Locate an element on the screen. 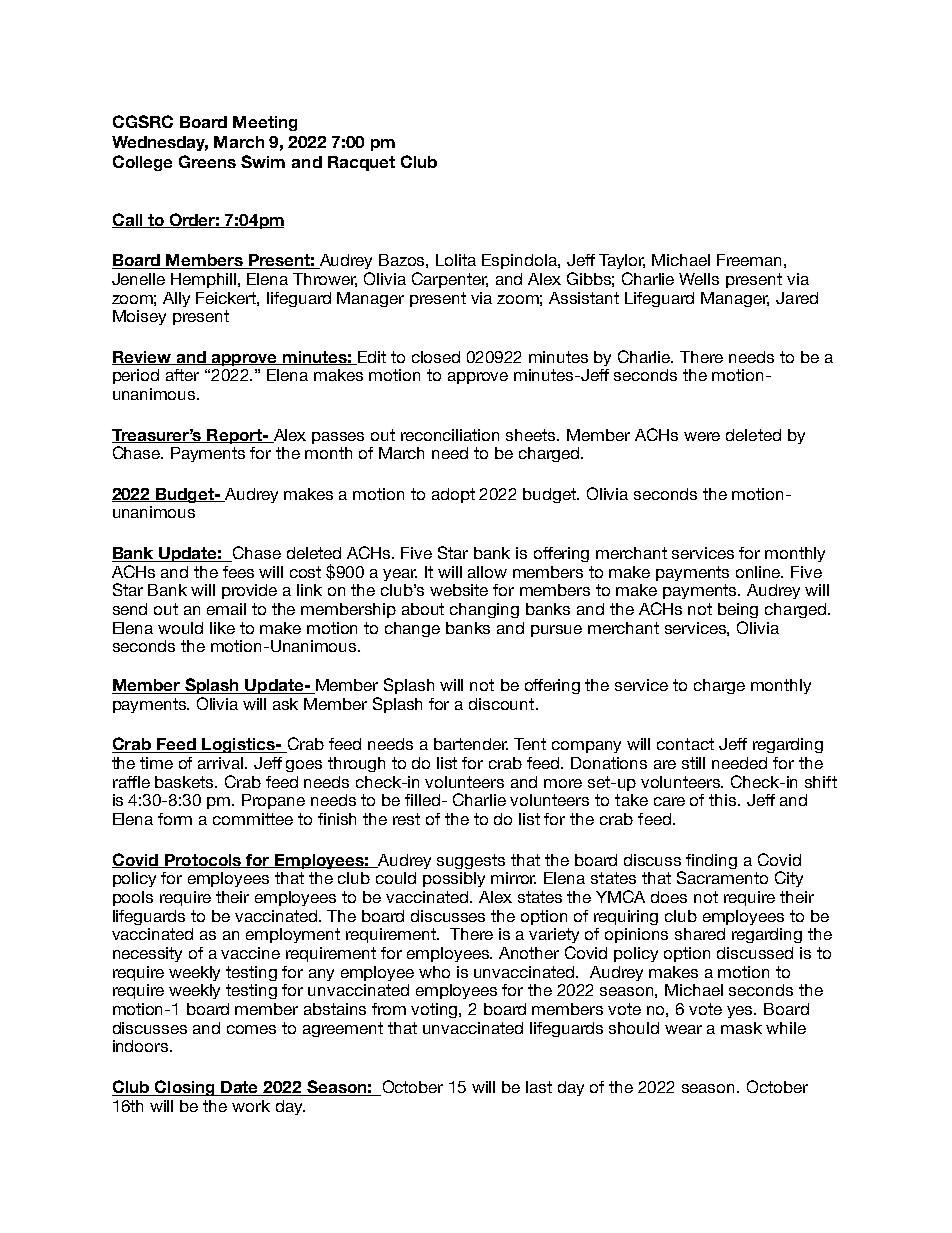 The height and width of the screenshot is (1233, 952). finding is located at coordinates (711, 861).
